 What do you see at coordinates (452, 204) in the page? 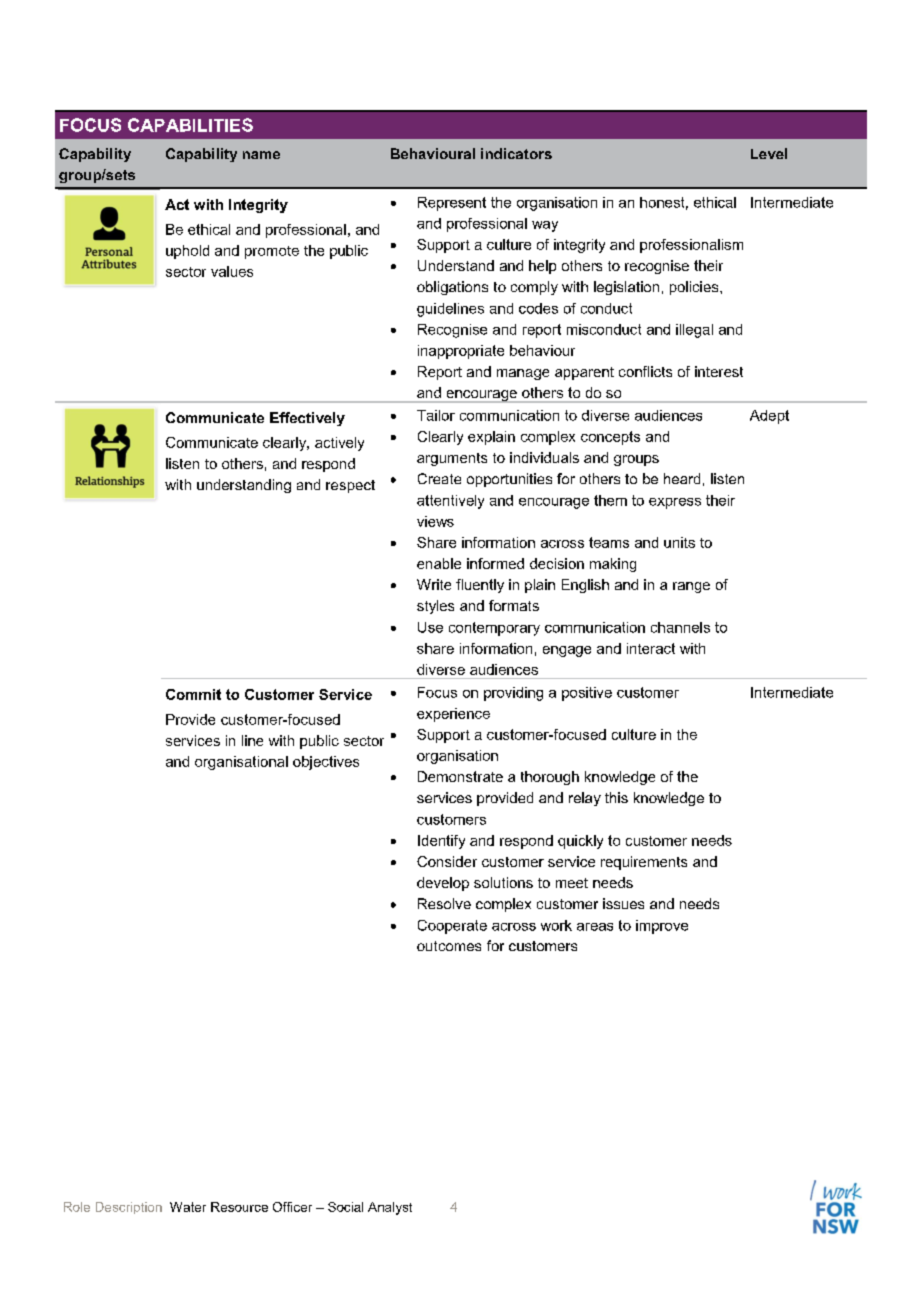
I see `Represent` at bounding box center [452, 204].
